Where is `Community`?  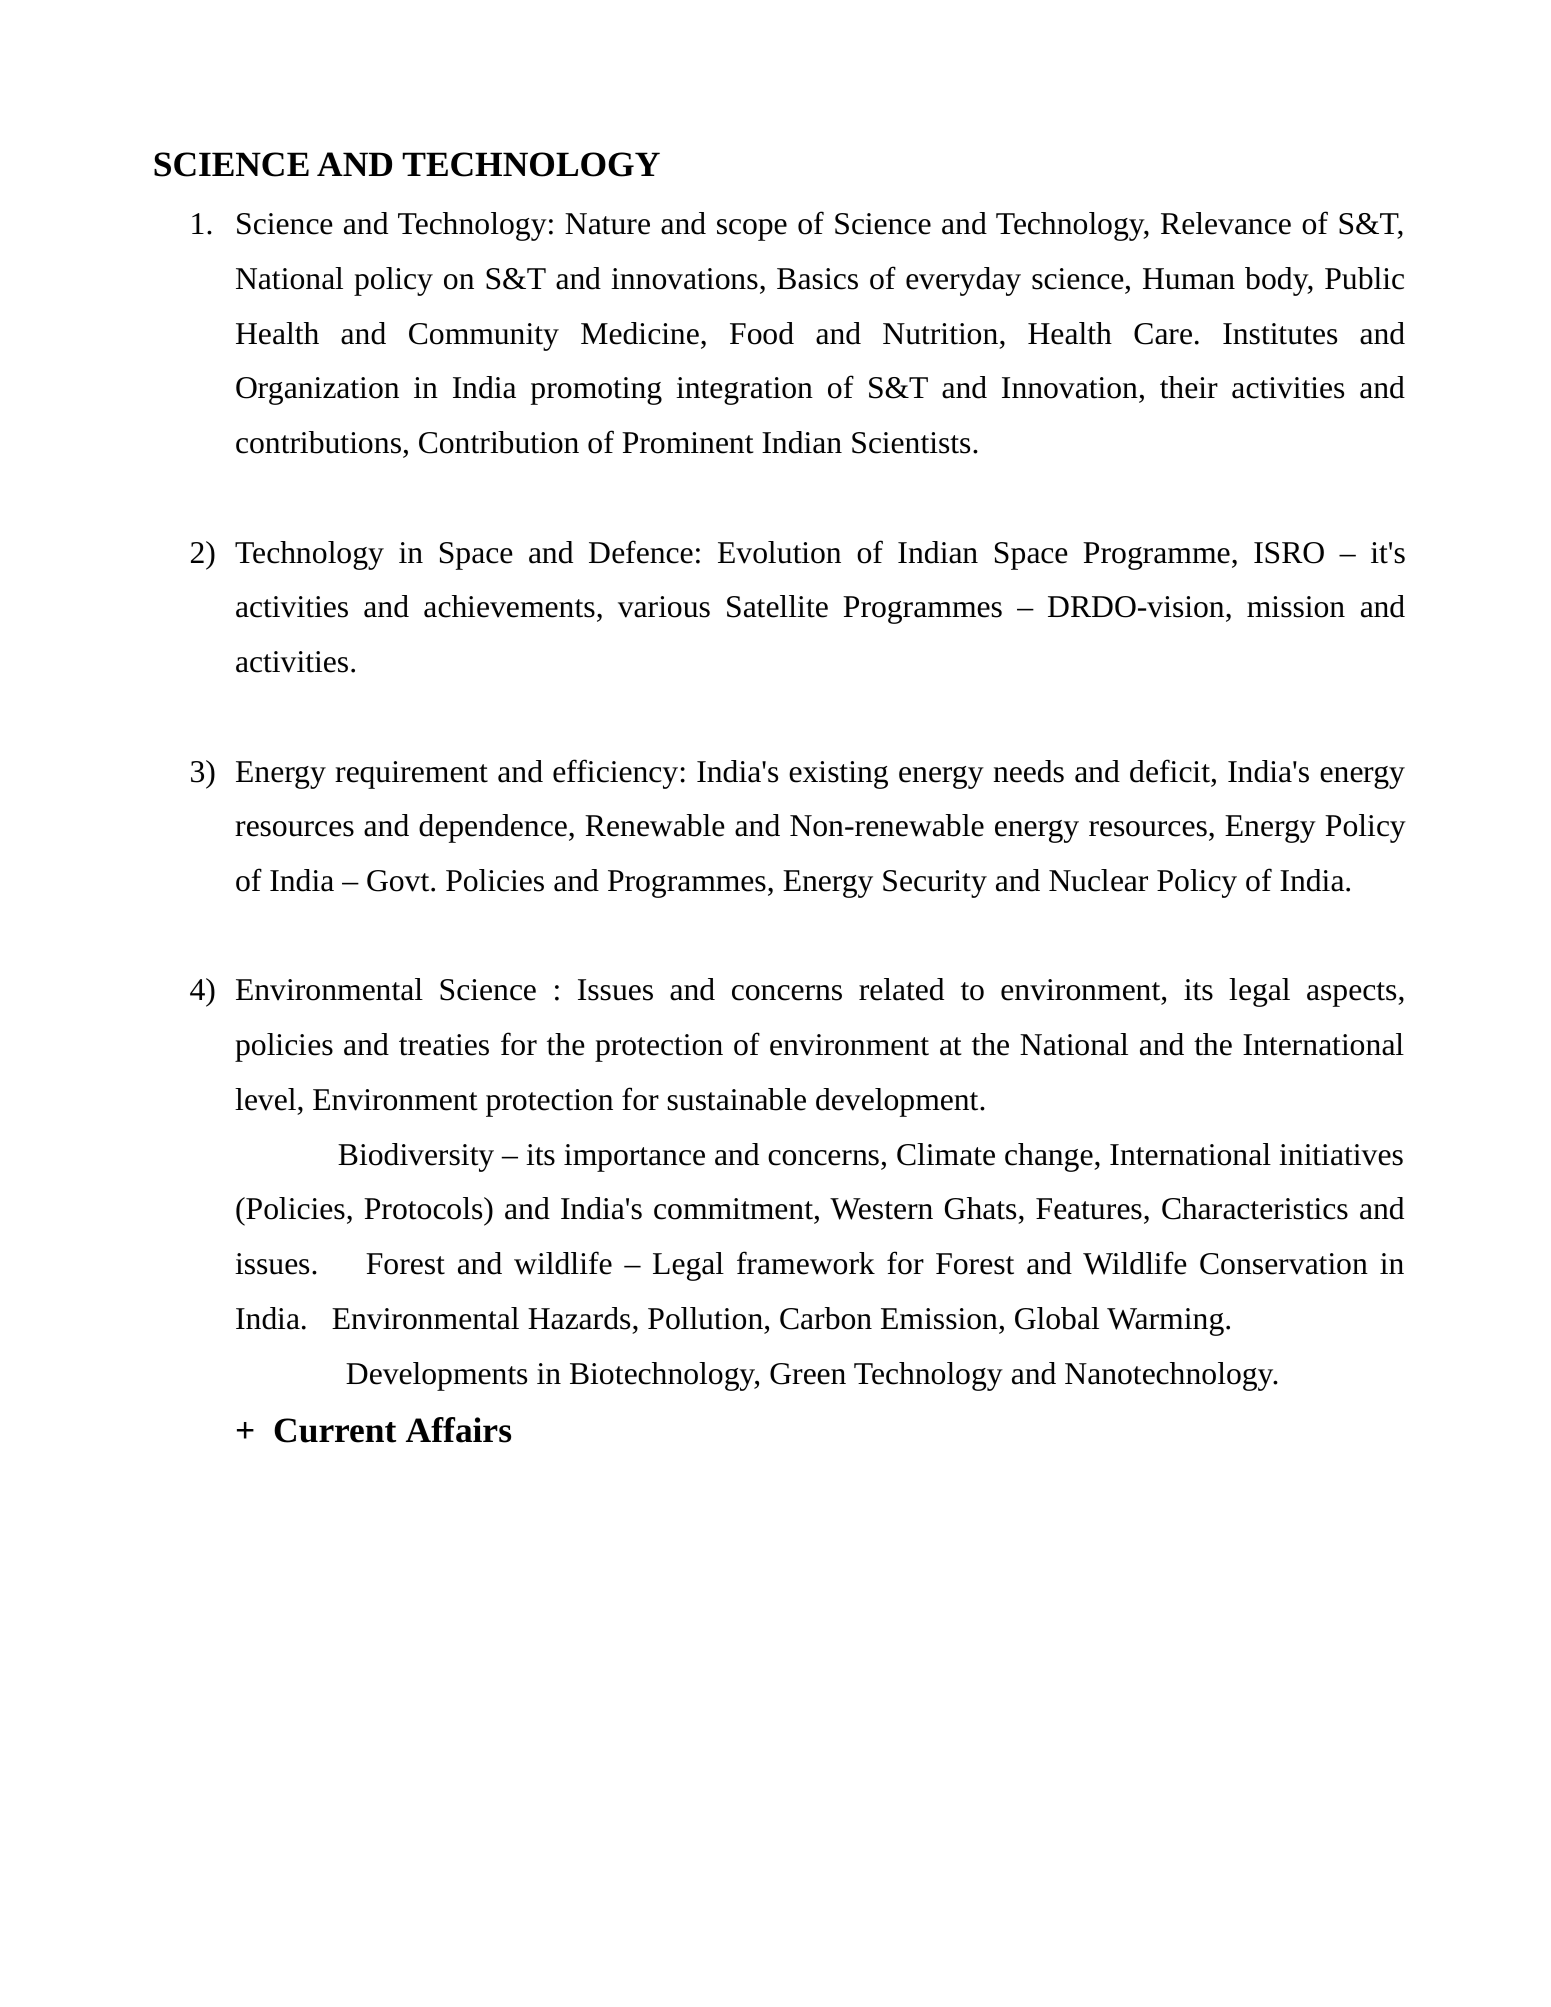 Community is located at coordinates (484, 337).
